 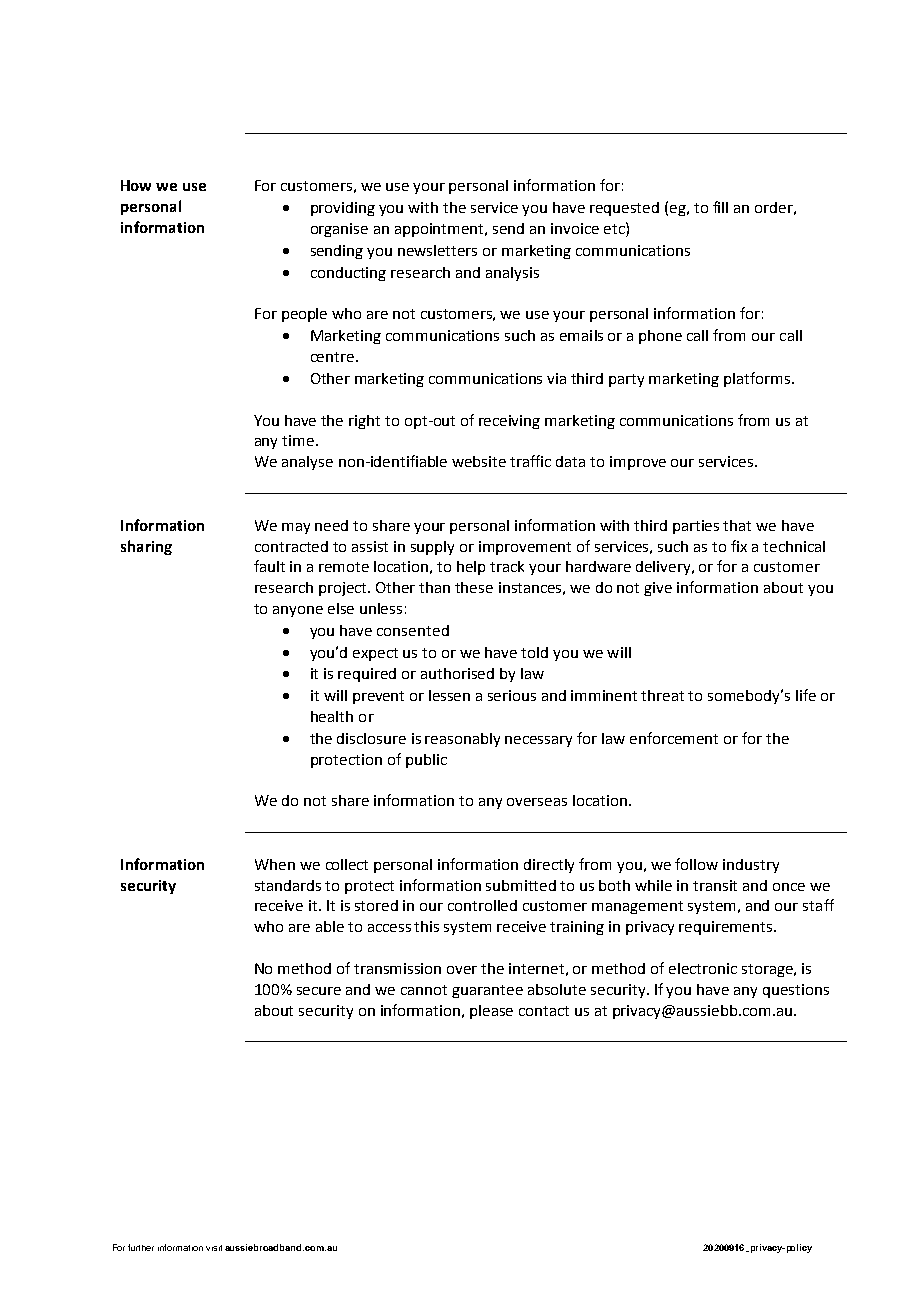 What do you see at coordinates (441, 230) in the screenshot?
I see `appointment` at bounding box center [441, 230].
